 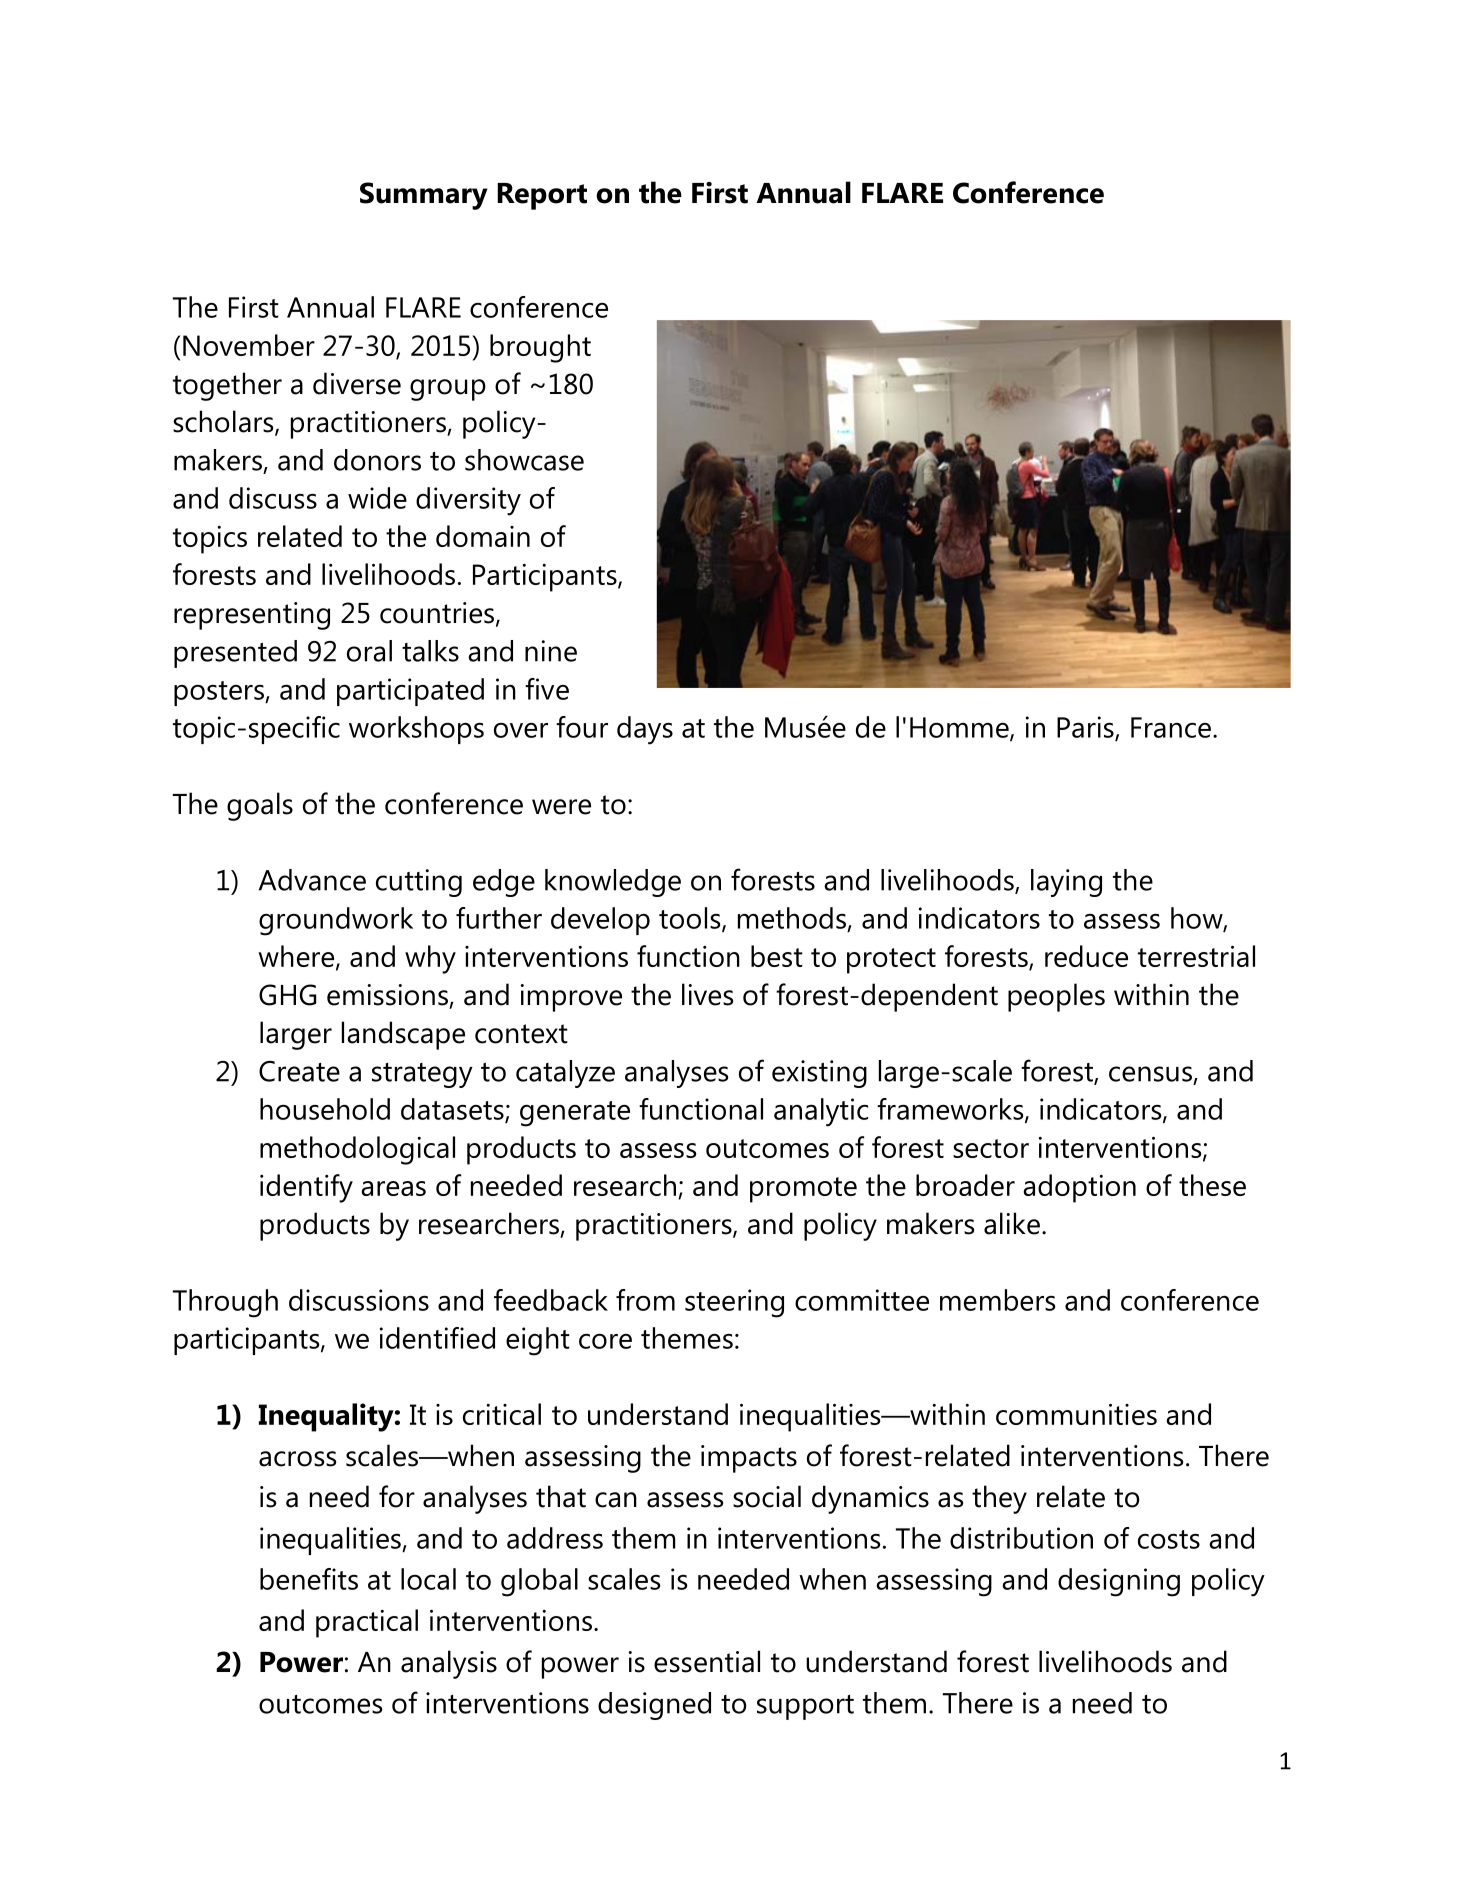 I want to click on participated, so click(x=410, y=692).
